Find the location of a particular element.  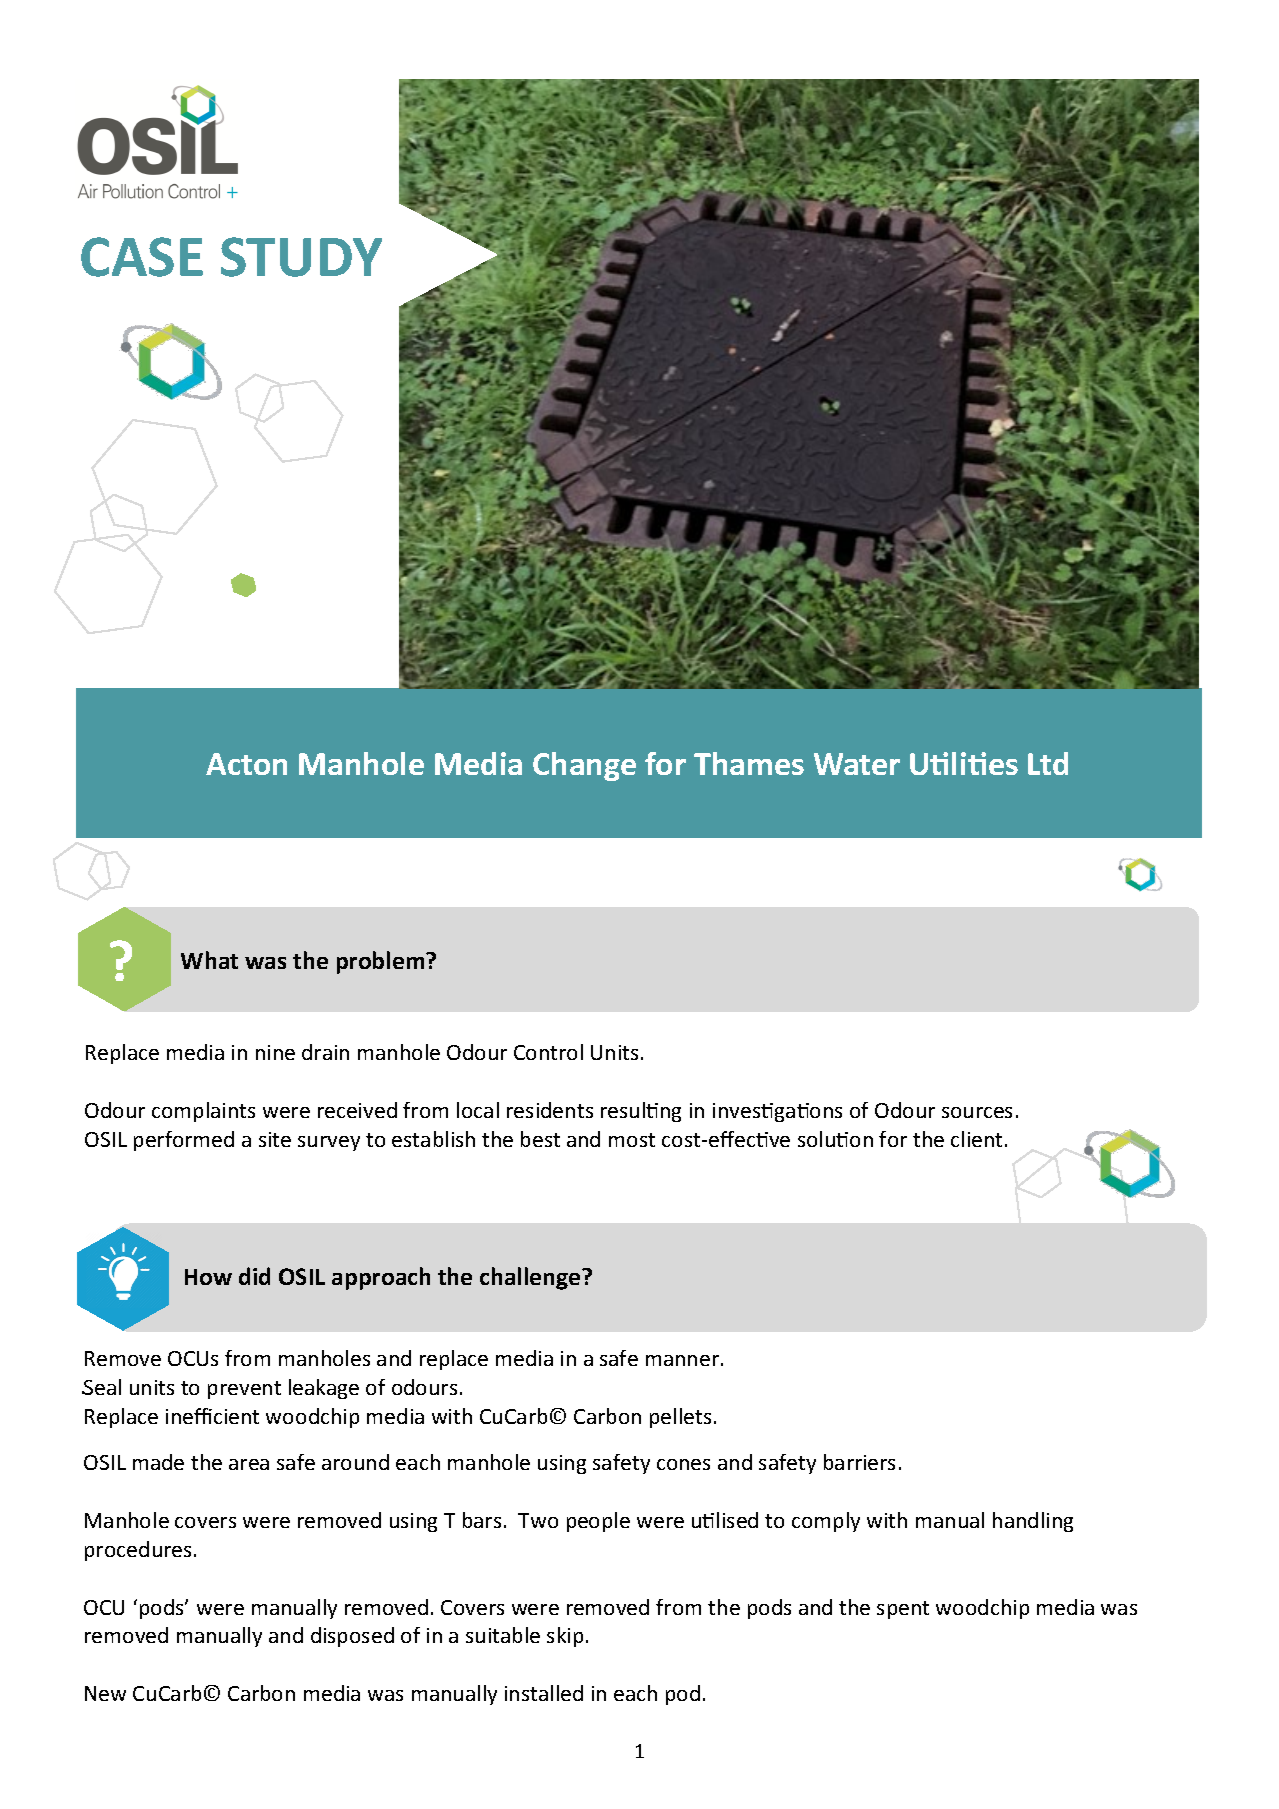

STUDY is located at coordinates (301, 257).
